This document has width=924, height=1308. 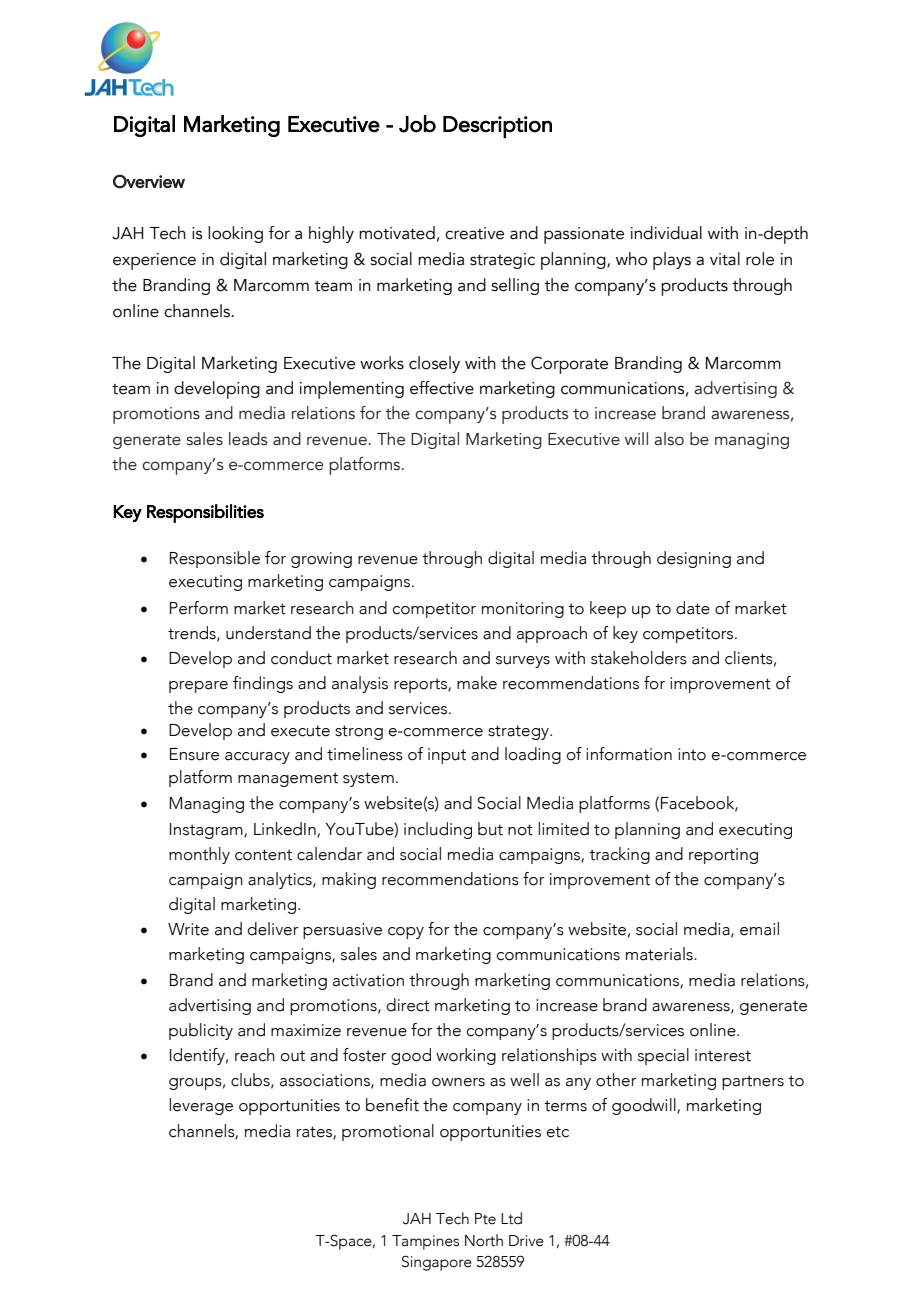 What do you see at coordinates (484, 1240) in the document?
I see `North` at bounding box center [484, 1240].
